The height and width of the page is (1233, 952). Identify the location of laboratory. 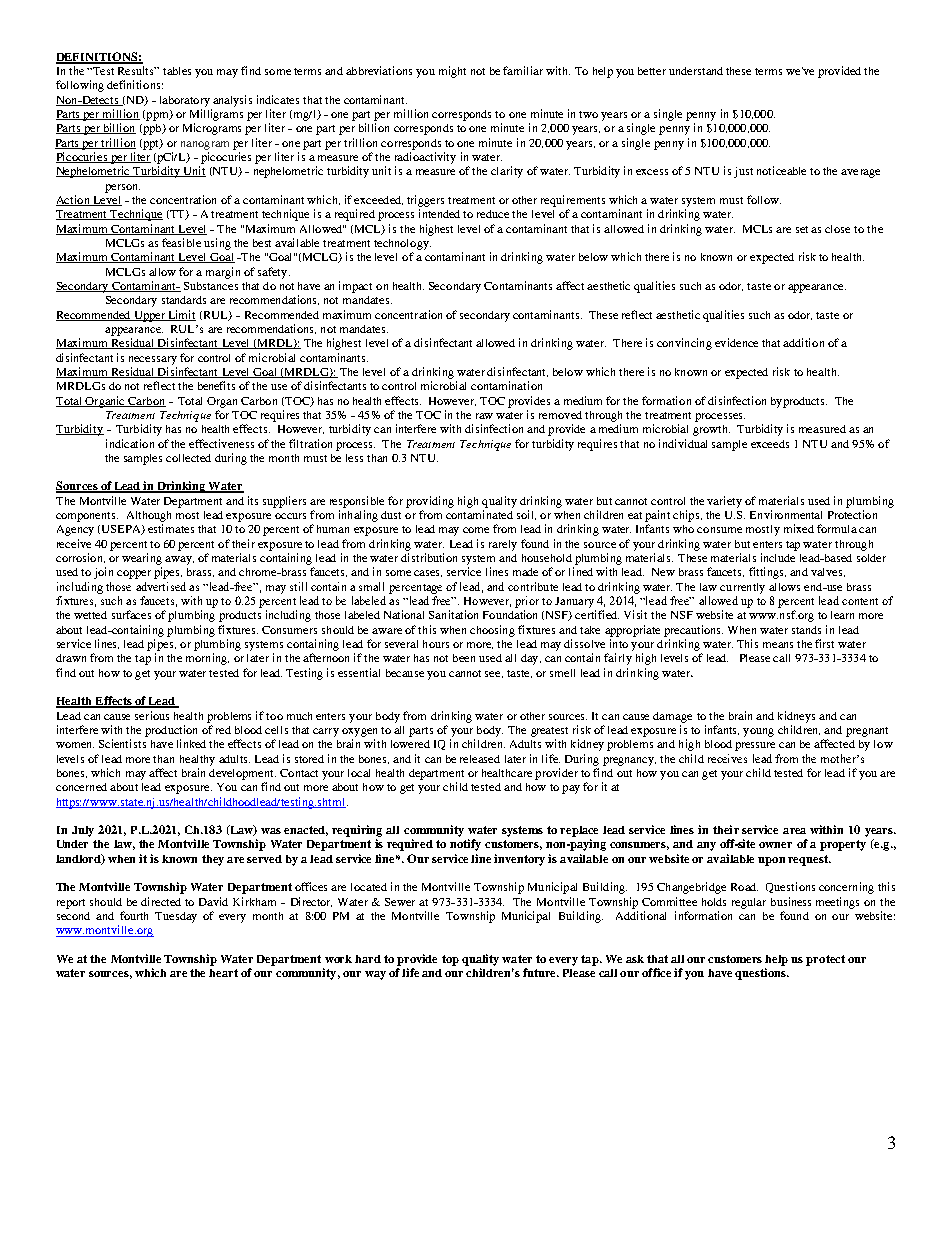
(185, 101).
